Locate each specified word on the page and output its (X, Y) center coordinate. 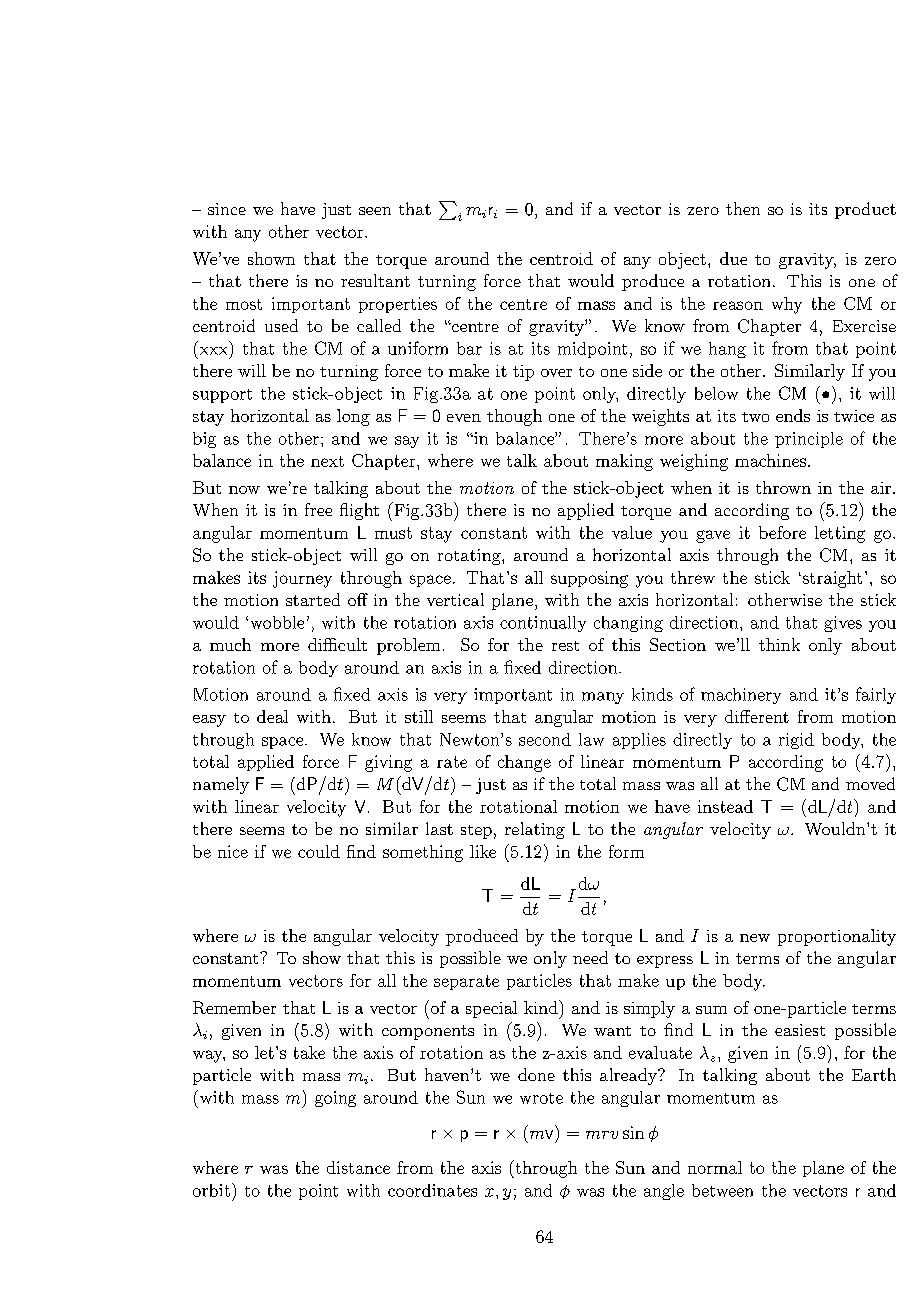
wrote (541, 1098)
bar (469, 348)
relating (535, 830)
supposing (589, 579)
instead (725, 806)
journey (302, 579)
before (782, 532)
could (319, 851)
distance (358, 1167)
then (743, 208)
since (227, 209)
